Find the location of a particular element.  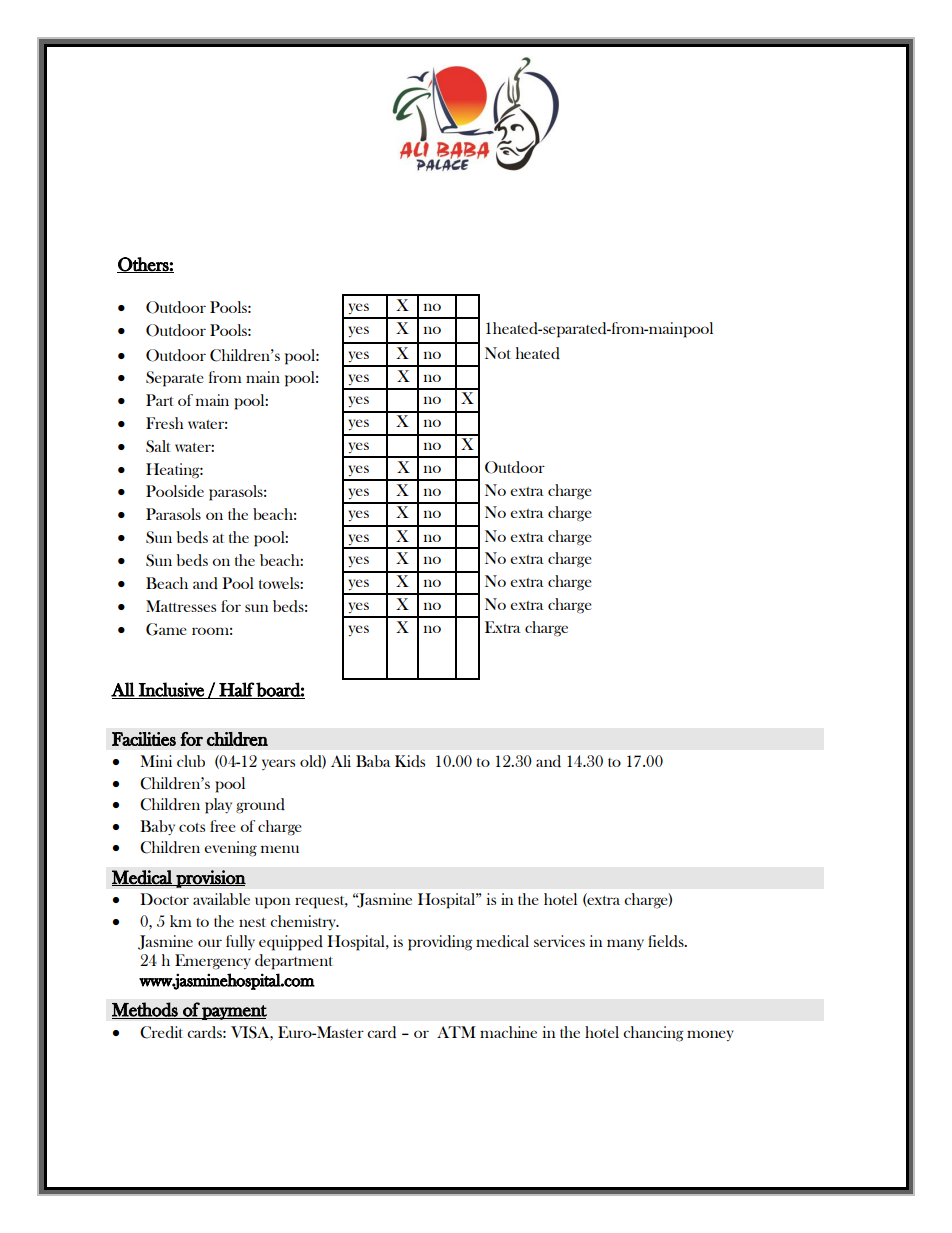

Kids is located at coordinates (410, 761).
